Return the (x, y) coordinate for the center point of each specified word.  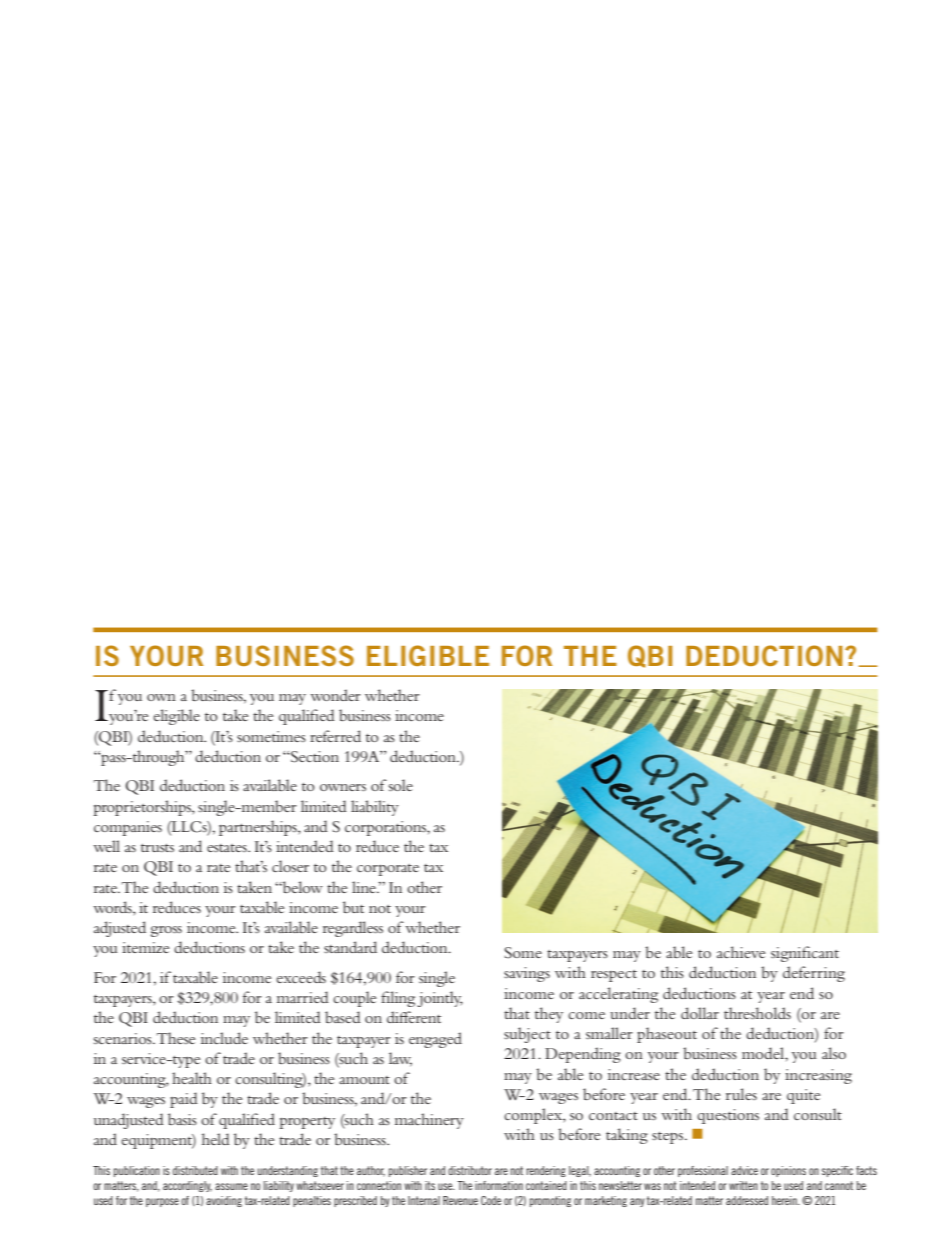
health (192, 1078)
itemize (146, 947)
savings (527, 974)
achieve (741, 952)
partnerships (259, 828)
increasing (818, 1076)
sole (401, 785)
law (400, 1059)
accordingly (187, 1186)
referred (335, 736)
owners (343, 787)
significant (805, 954)
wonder (335, 695)
